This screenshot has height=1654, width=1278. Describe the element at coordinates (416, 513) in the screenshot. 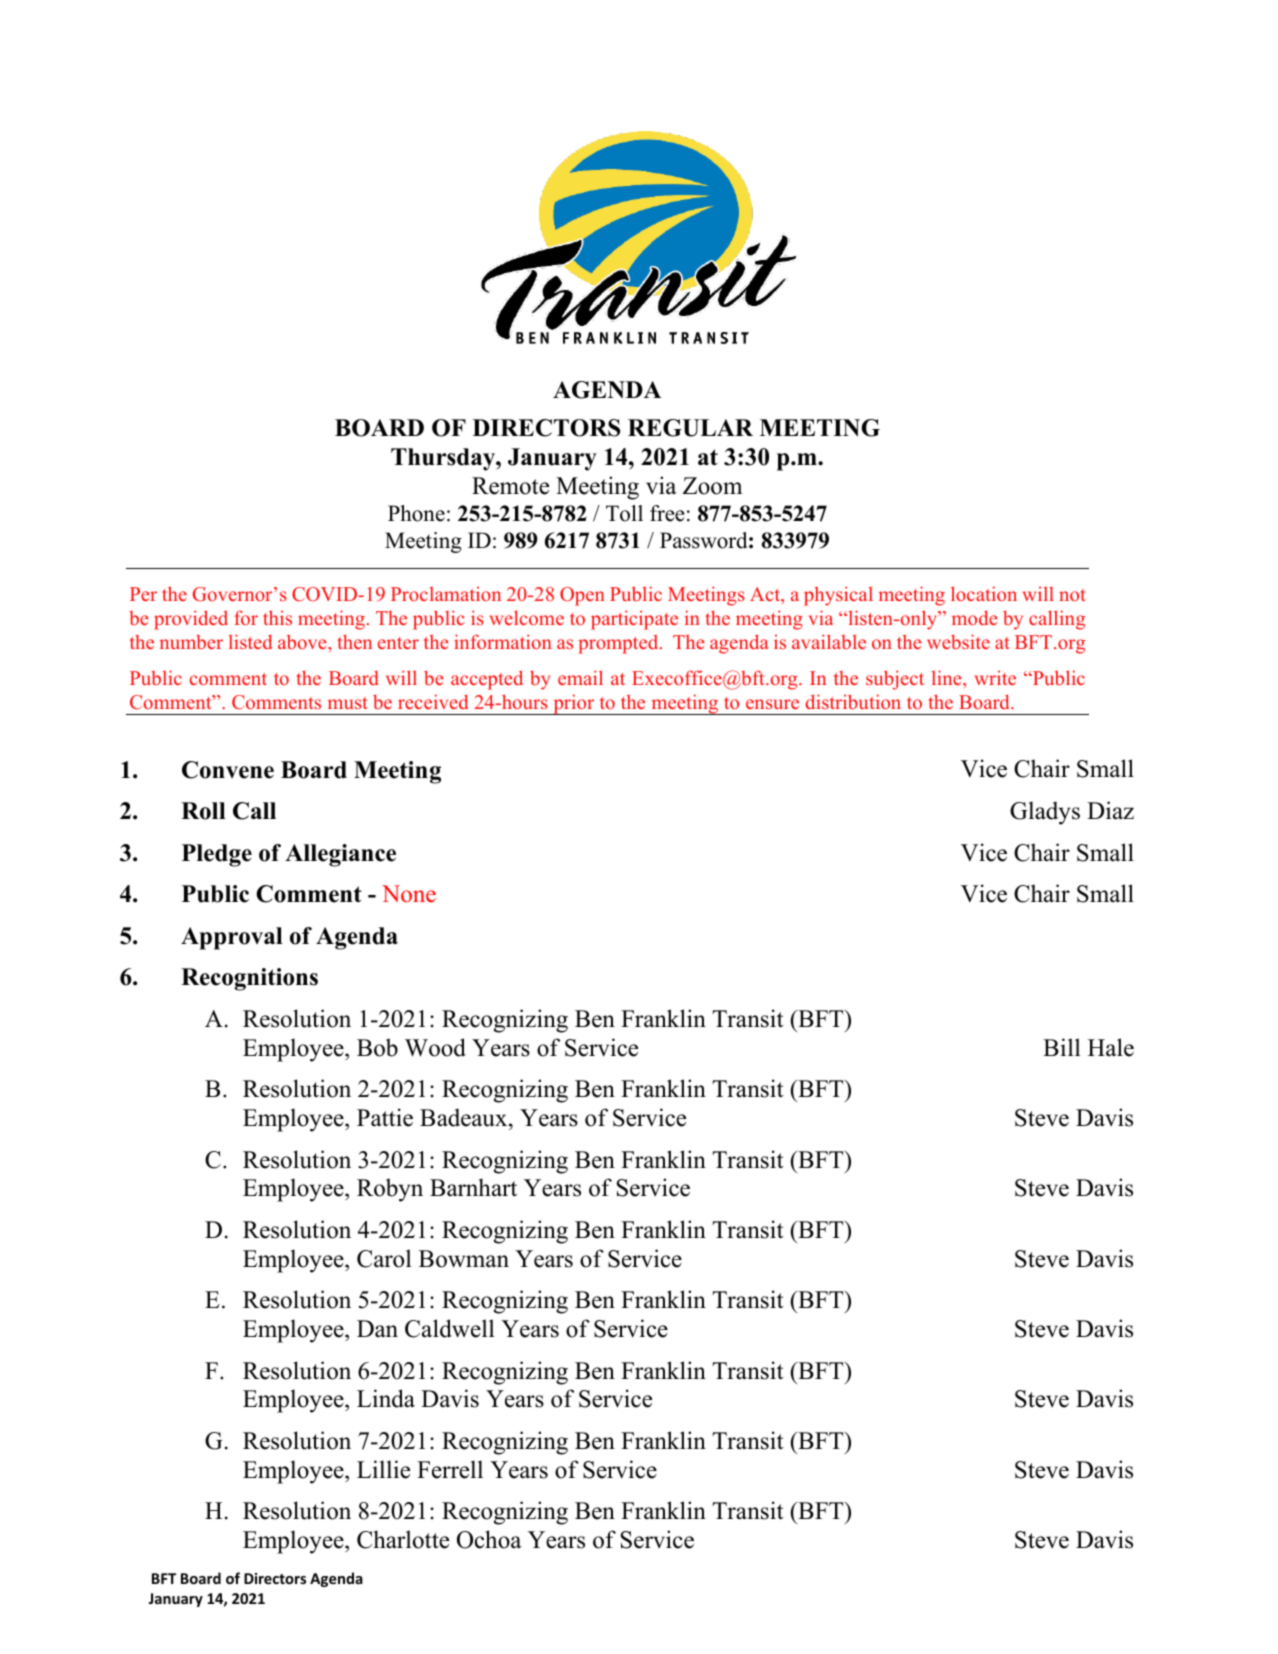

I see `Phone` at that location.
